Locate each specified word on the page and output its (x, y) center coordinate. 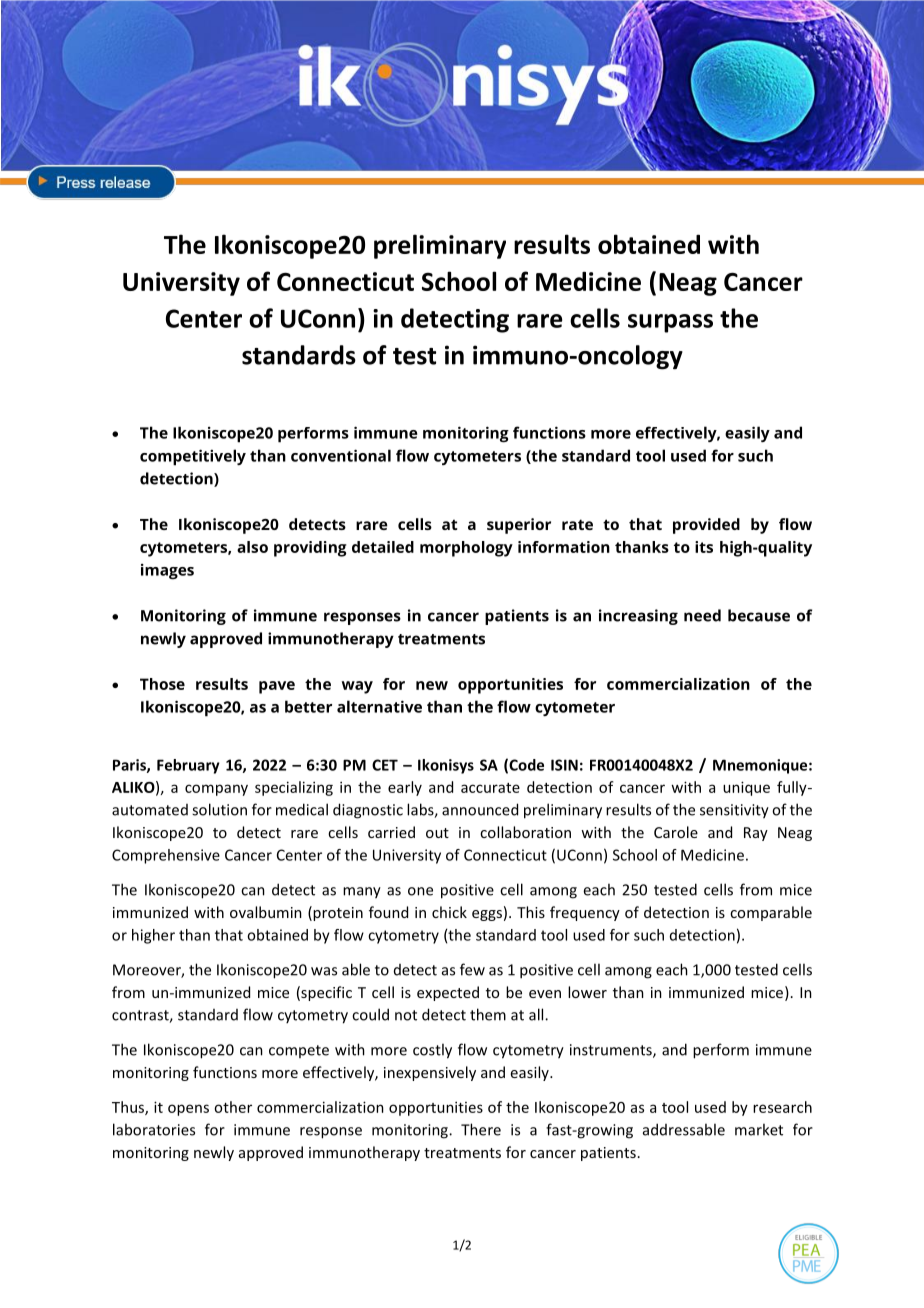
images (167, 572)
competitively (193, 457)
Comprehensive (166, 856)
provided (706, 526)
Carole (676, 832)
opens (188, 1110)
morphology (466, 549)
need (702, 615)
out (437, 833)
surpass (670, 323)
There (481, 1129)
